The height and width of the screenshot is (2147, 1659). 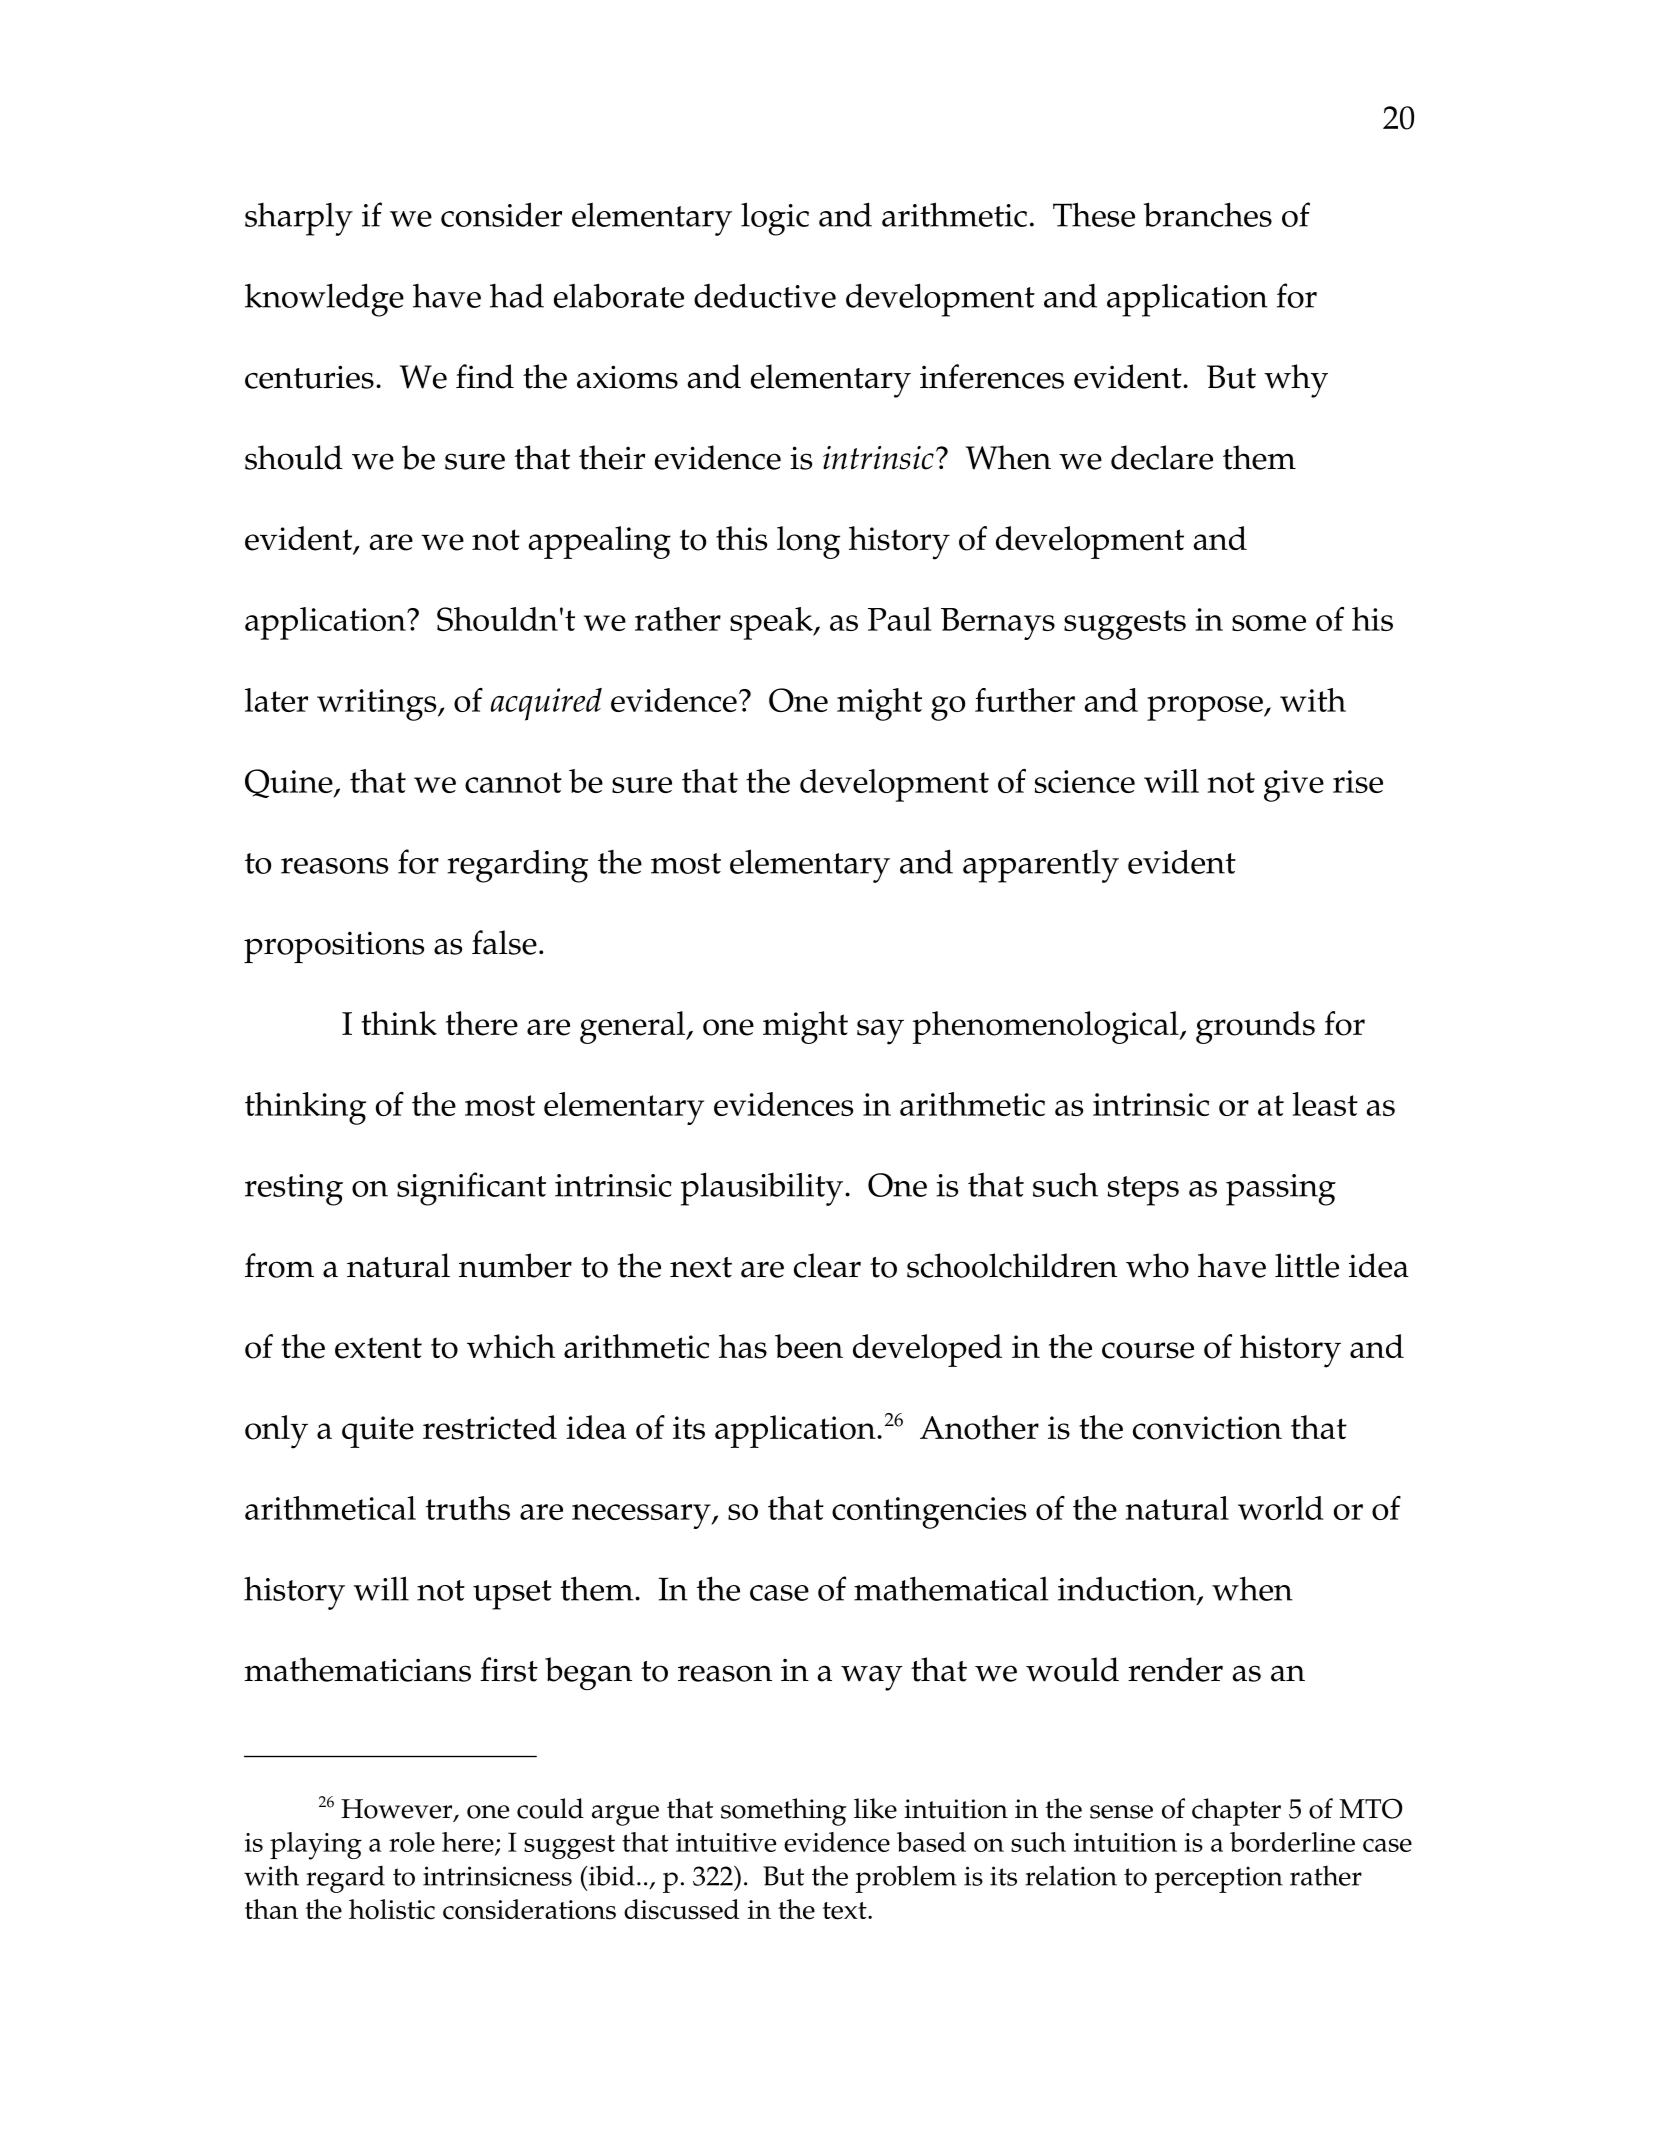 I want to click on grounds, so click(x=1255, y=1027).
